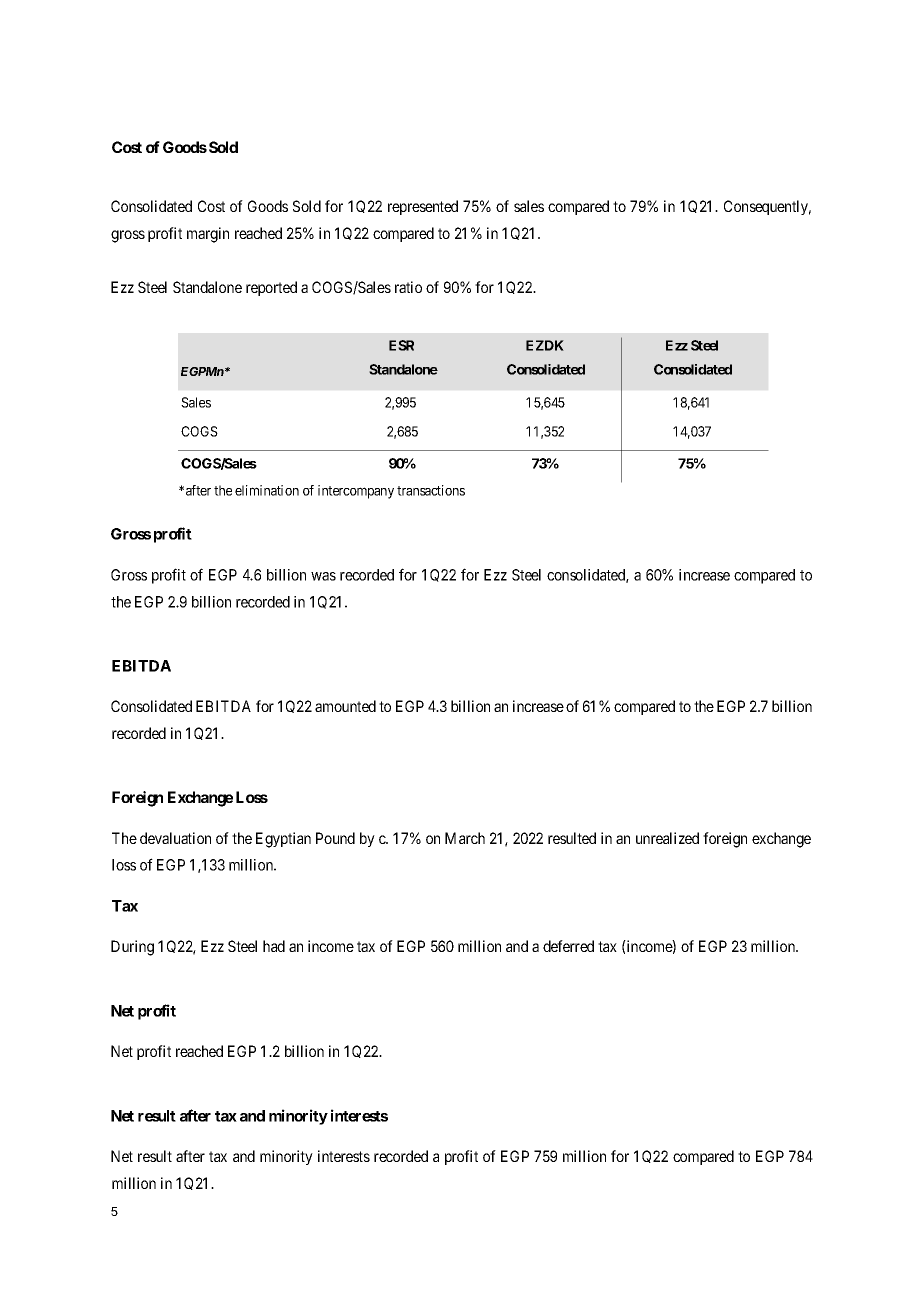 This screenshot has height=1308, width=924. What do you see at coordinates (208, 235) in the screenshot?
I see `margin` at bounding box center [208, 235].
